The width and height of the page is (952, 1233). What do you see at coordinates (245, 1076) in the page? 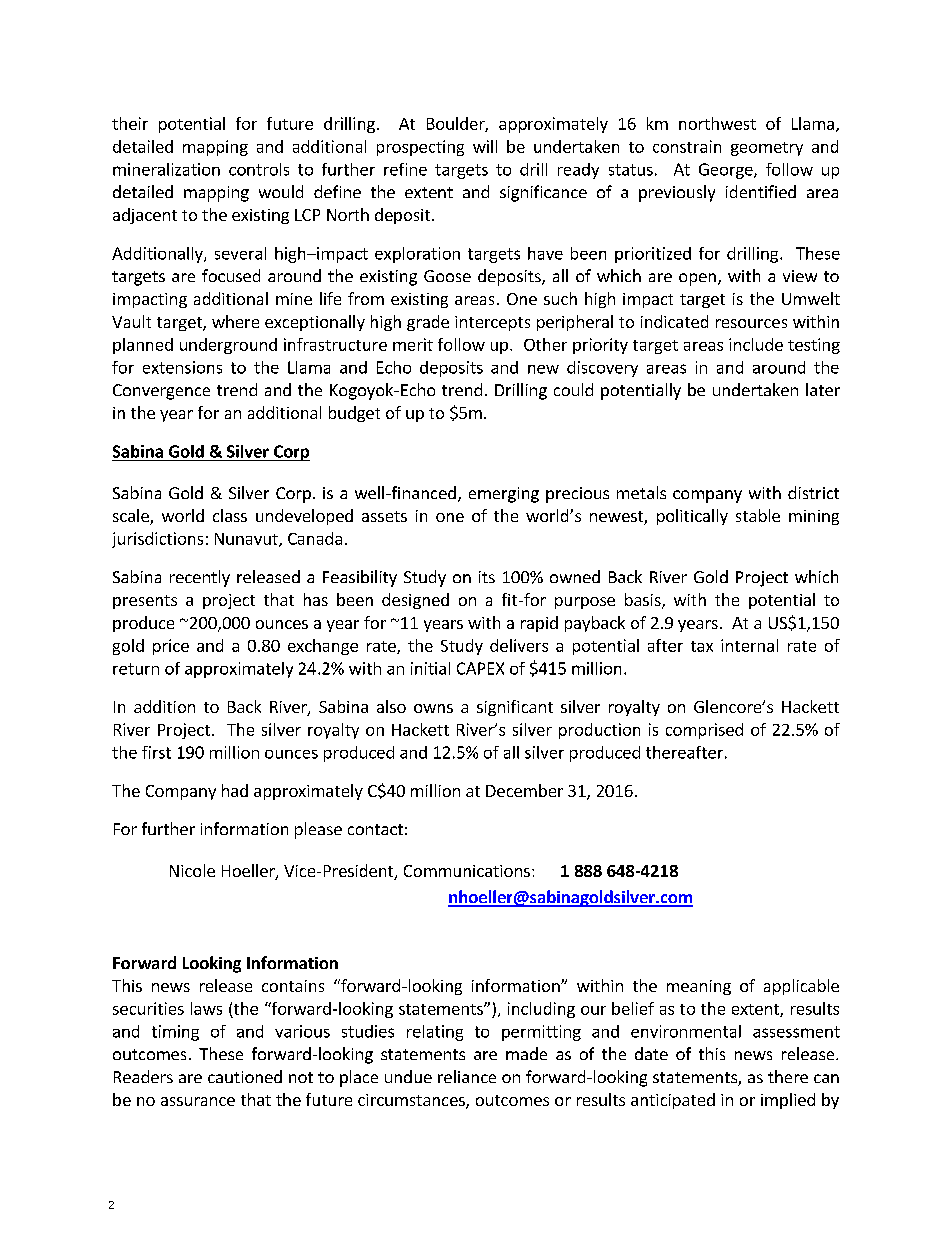
I see `cautioned` at bounding box center [245, 1076].
